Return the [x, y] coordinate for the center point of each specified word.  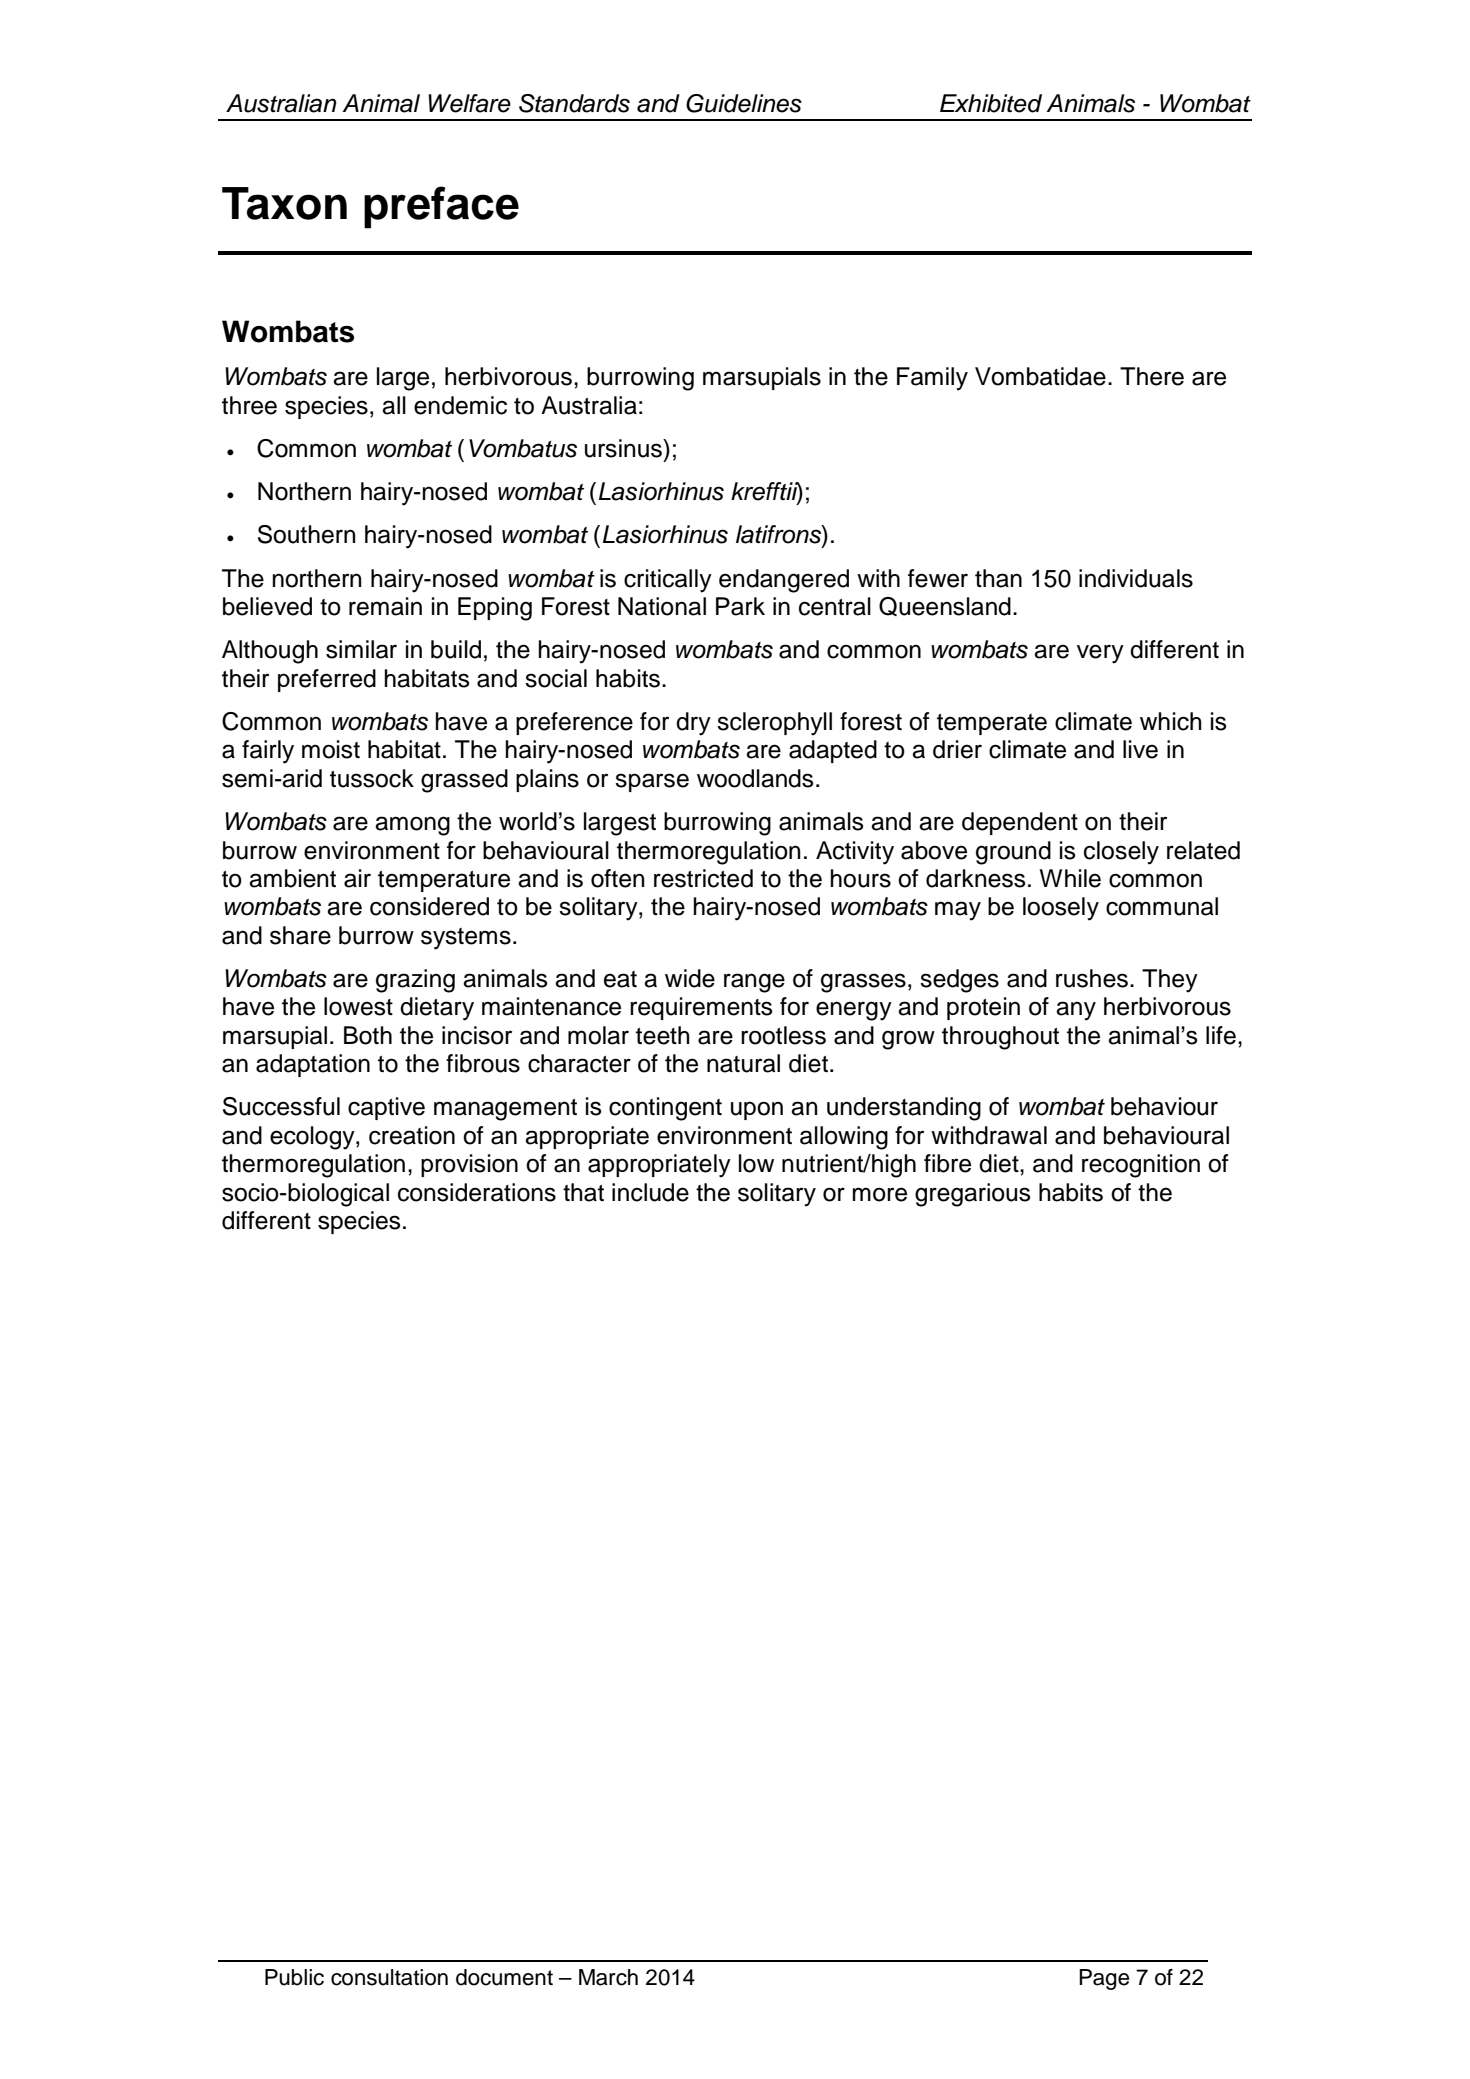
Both [368, 1035]
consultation [389, 1977]
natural [743, 1063]
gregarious [972, 1195]
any [1076, 1011]
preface [441, 207]
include [650, 1192]
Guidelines [744, 103]
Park [740, 606]
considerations [477, 1192]
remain [385, 606]
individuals [1136, 578]
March [608, 1977]
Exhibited [991, 103]
